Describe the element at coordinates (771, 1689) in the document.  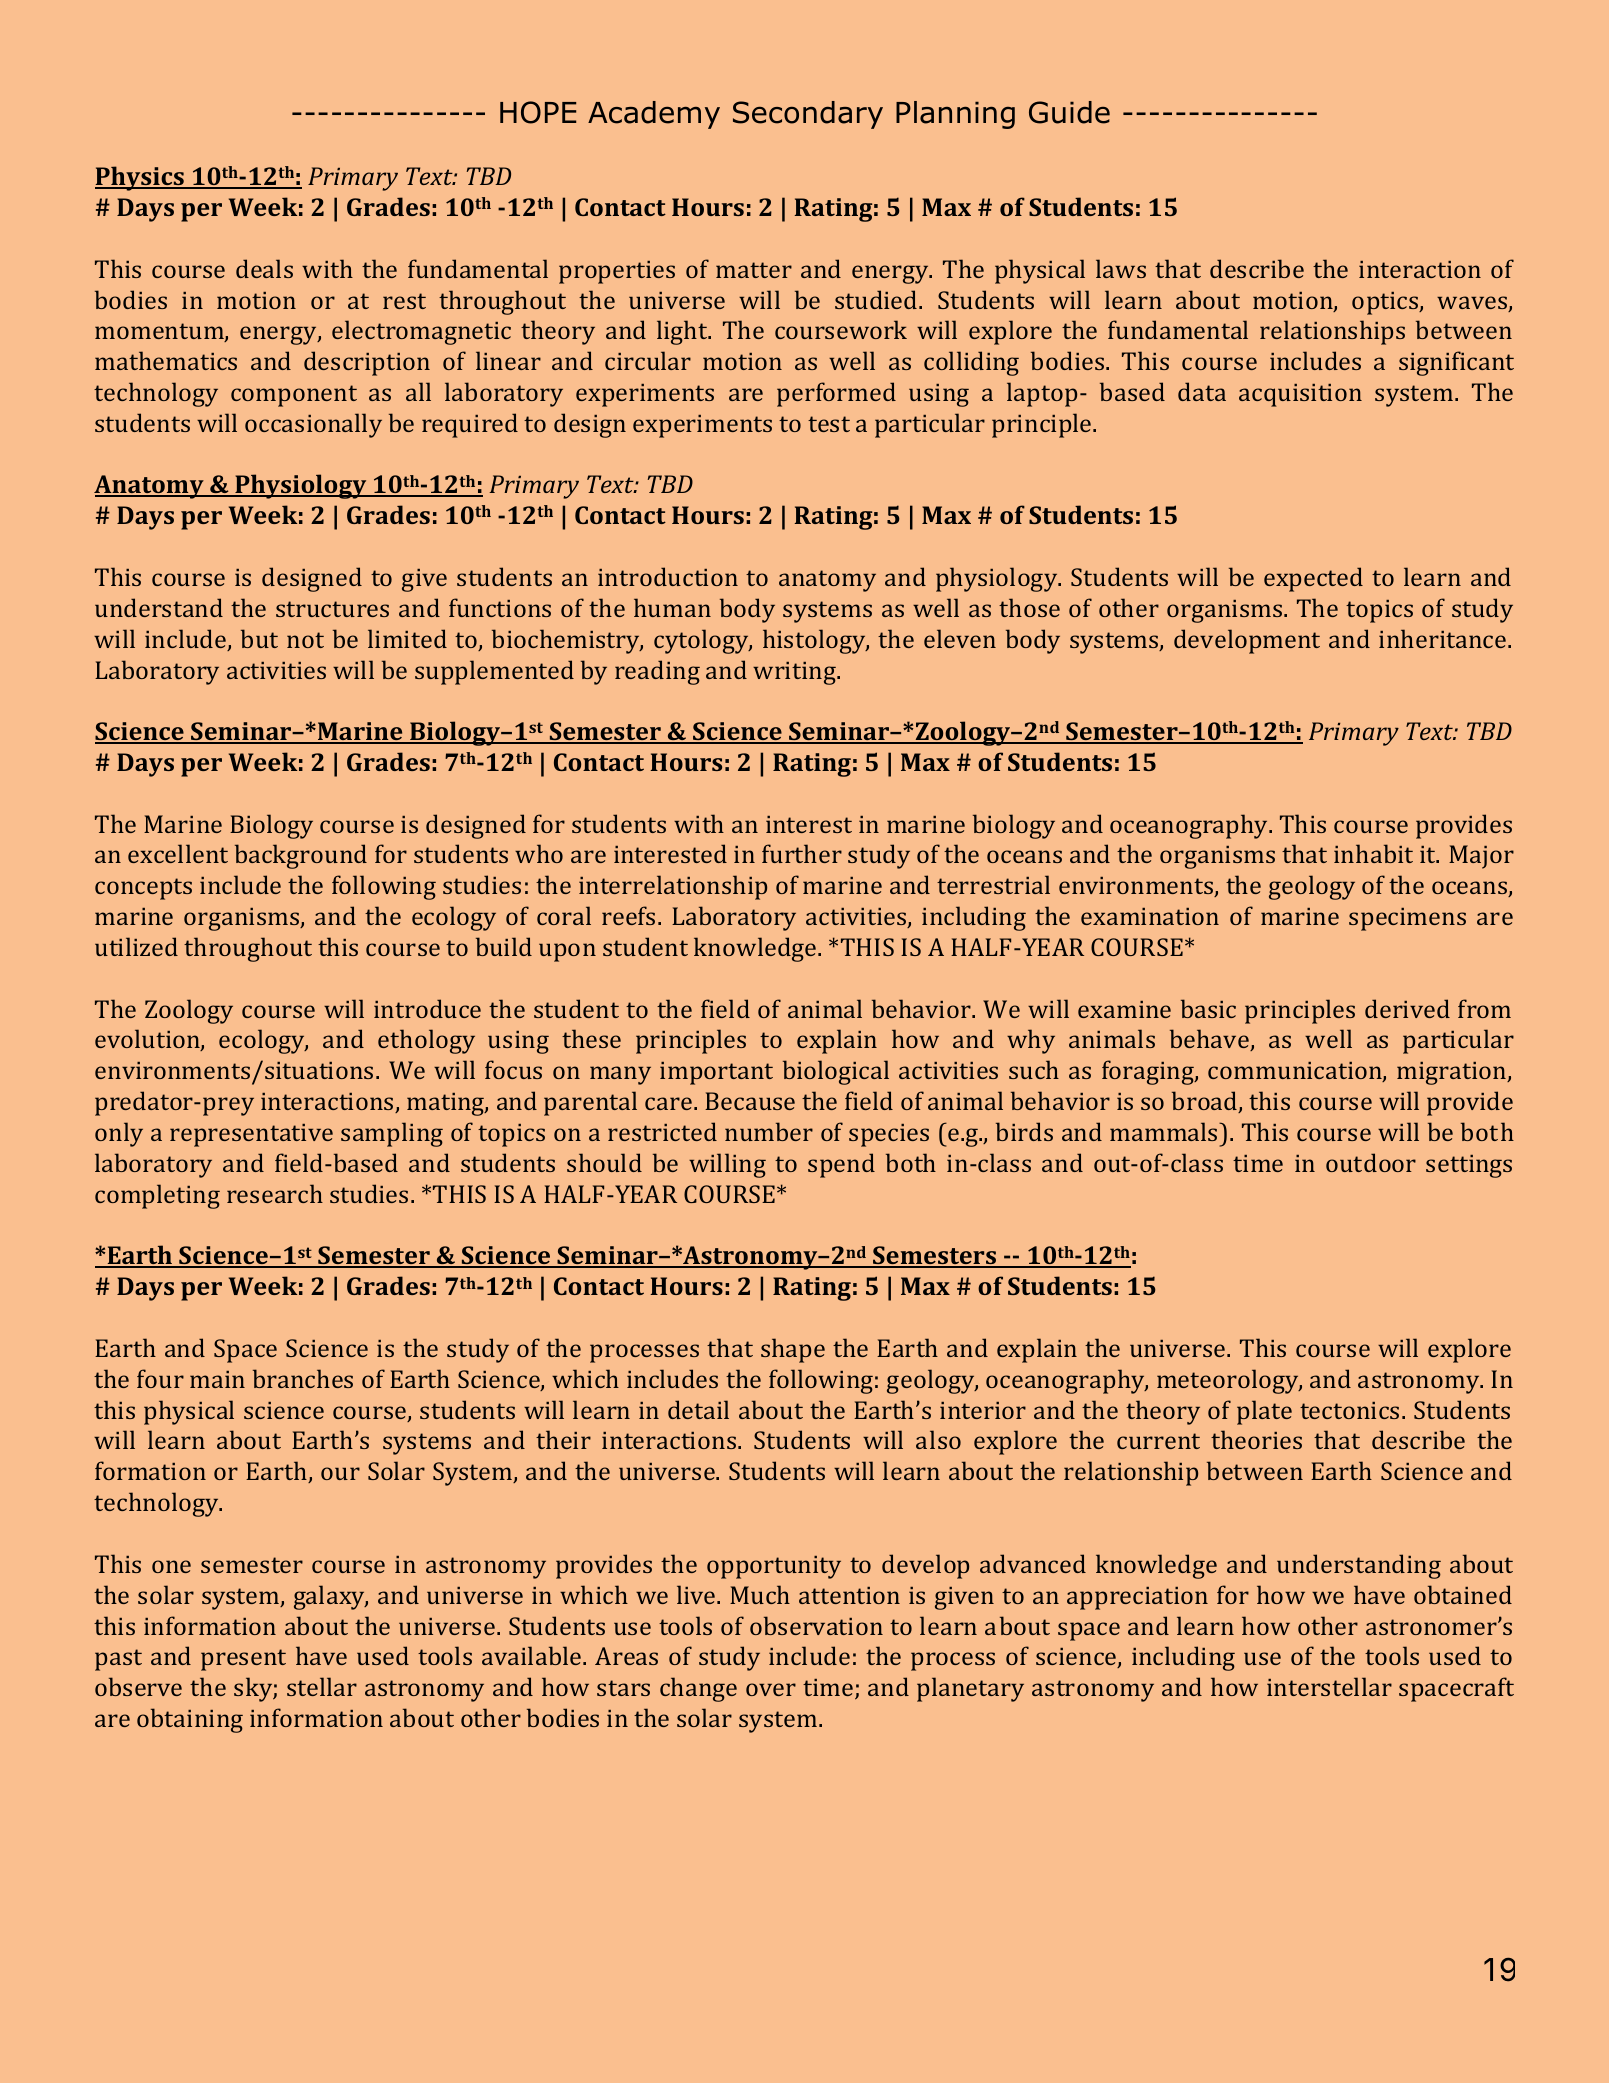
I see `over` at that location.
